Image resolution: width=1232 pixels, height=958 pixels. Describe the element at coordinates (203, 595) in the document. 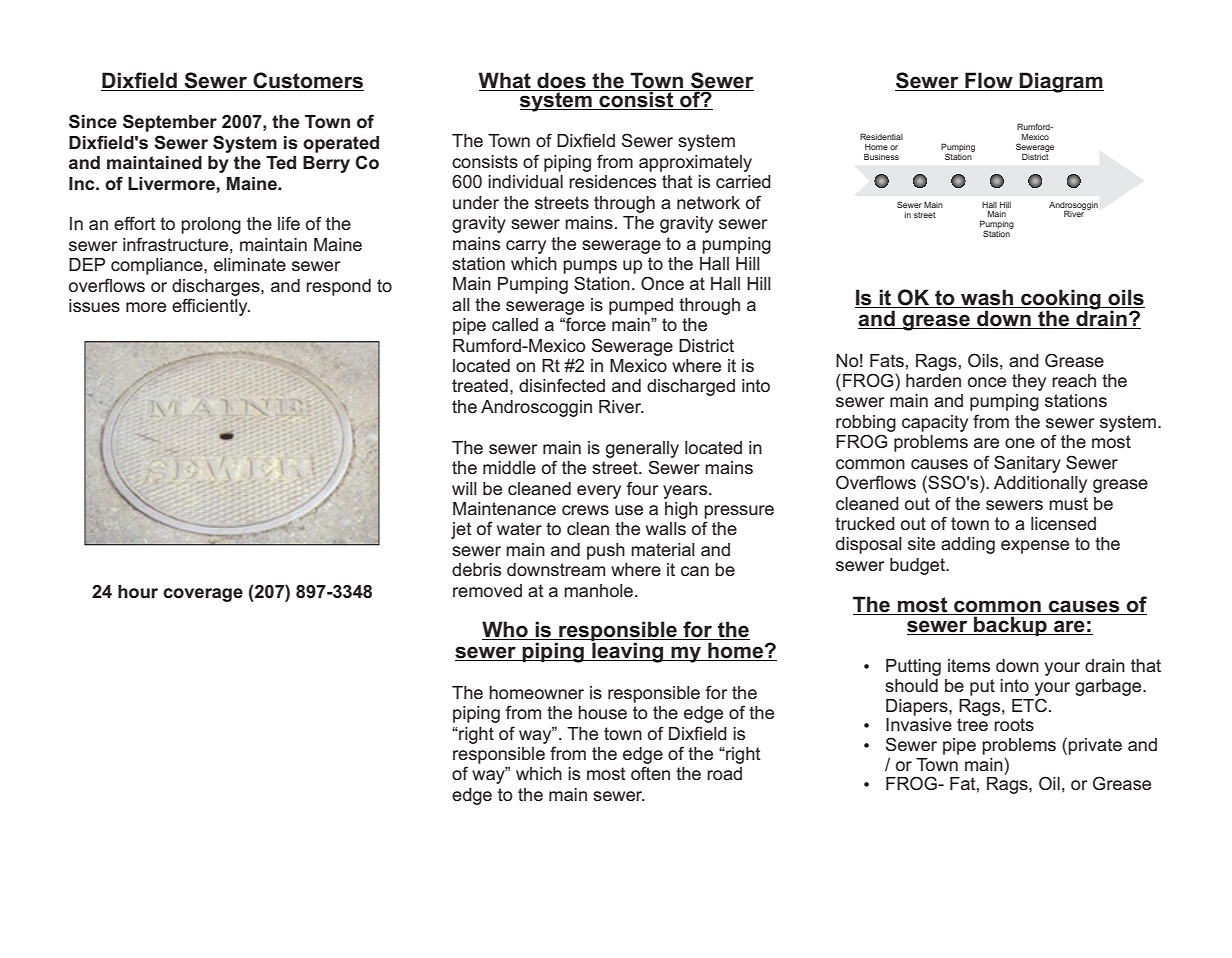

I see `coverage` at that location.
